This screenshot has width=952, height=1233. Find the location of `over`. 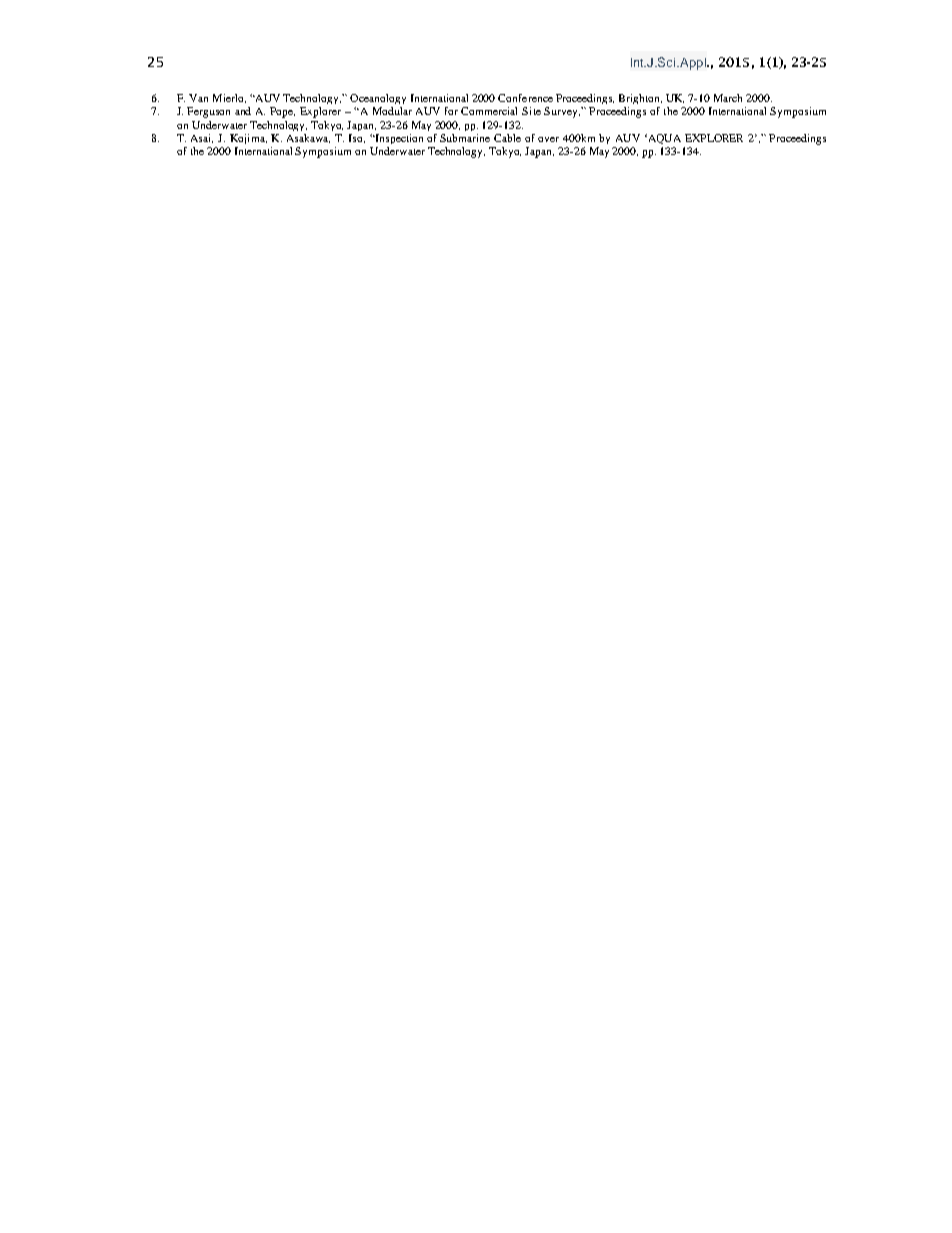

over is located at coordinates (548, 139).
